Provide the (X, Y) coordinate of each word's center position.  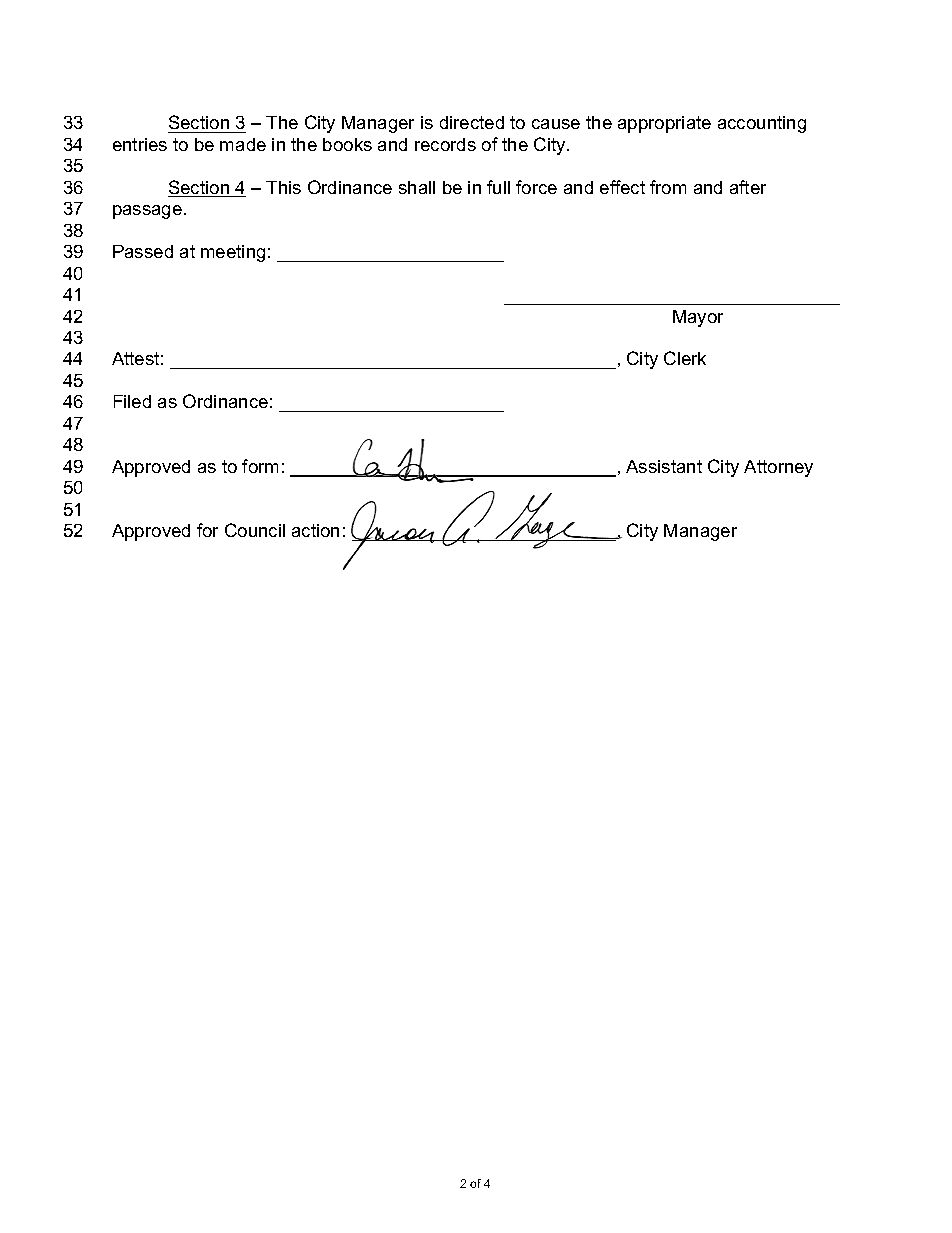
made (243, 144)
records (445, 144)
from (668, 187)
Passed (143, 251)
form (260, 466)
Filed (132, 401)
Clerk (685, 358)
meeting (233, 253)
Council (255, 530)
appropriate (664, 124)
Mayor (698, 318)
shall (417, 187)
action (315, 530)
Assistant (664, 466)
